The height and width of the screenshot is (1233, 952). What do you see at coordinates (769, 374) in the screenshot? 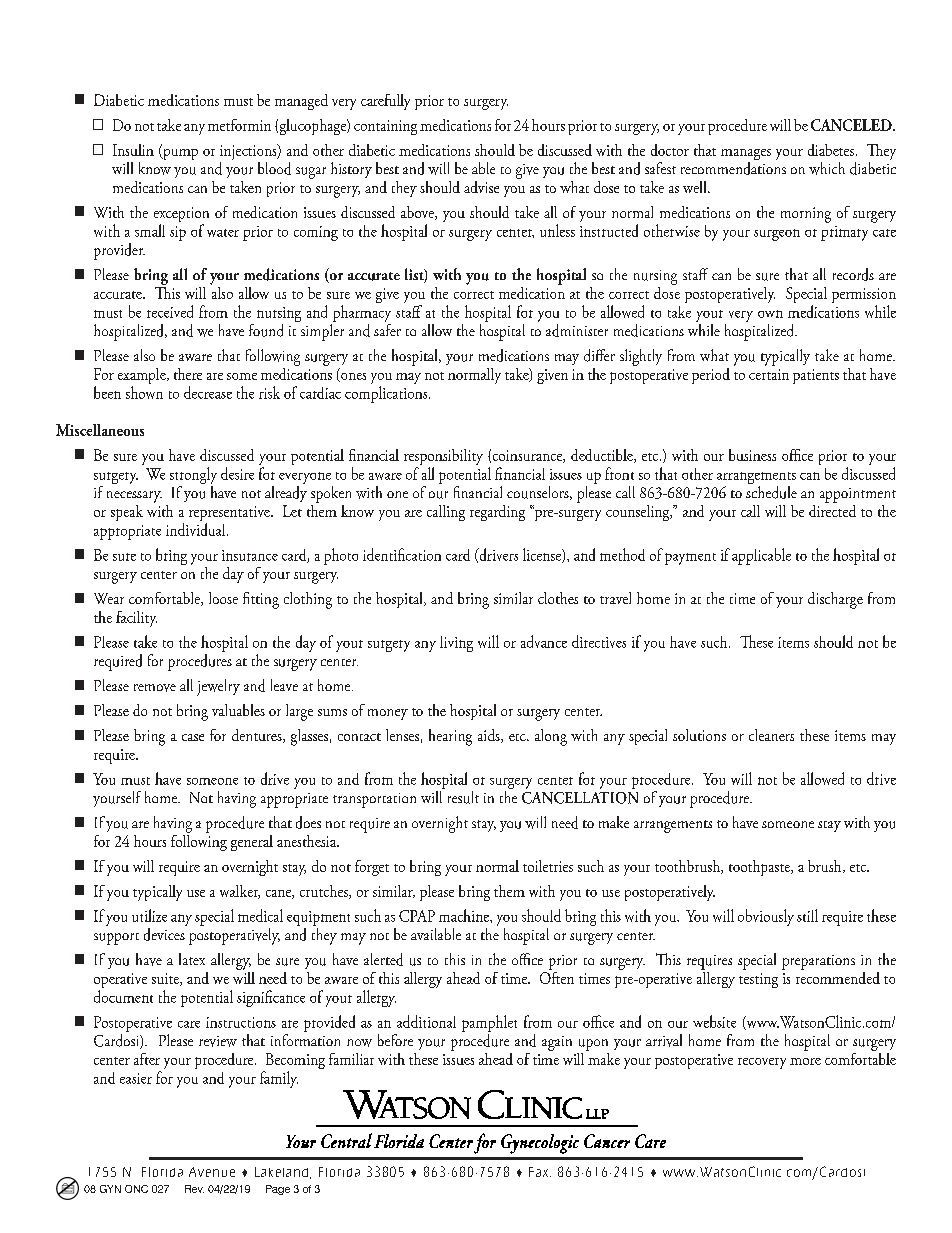
I see `certain` at bounding box center [769, 374].
